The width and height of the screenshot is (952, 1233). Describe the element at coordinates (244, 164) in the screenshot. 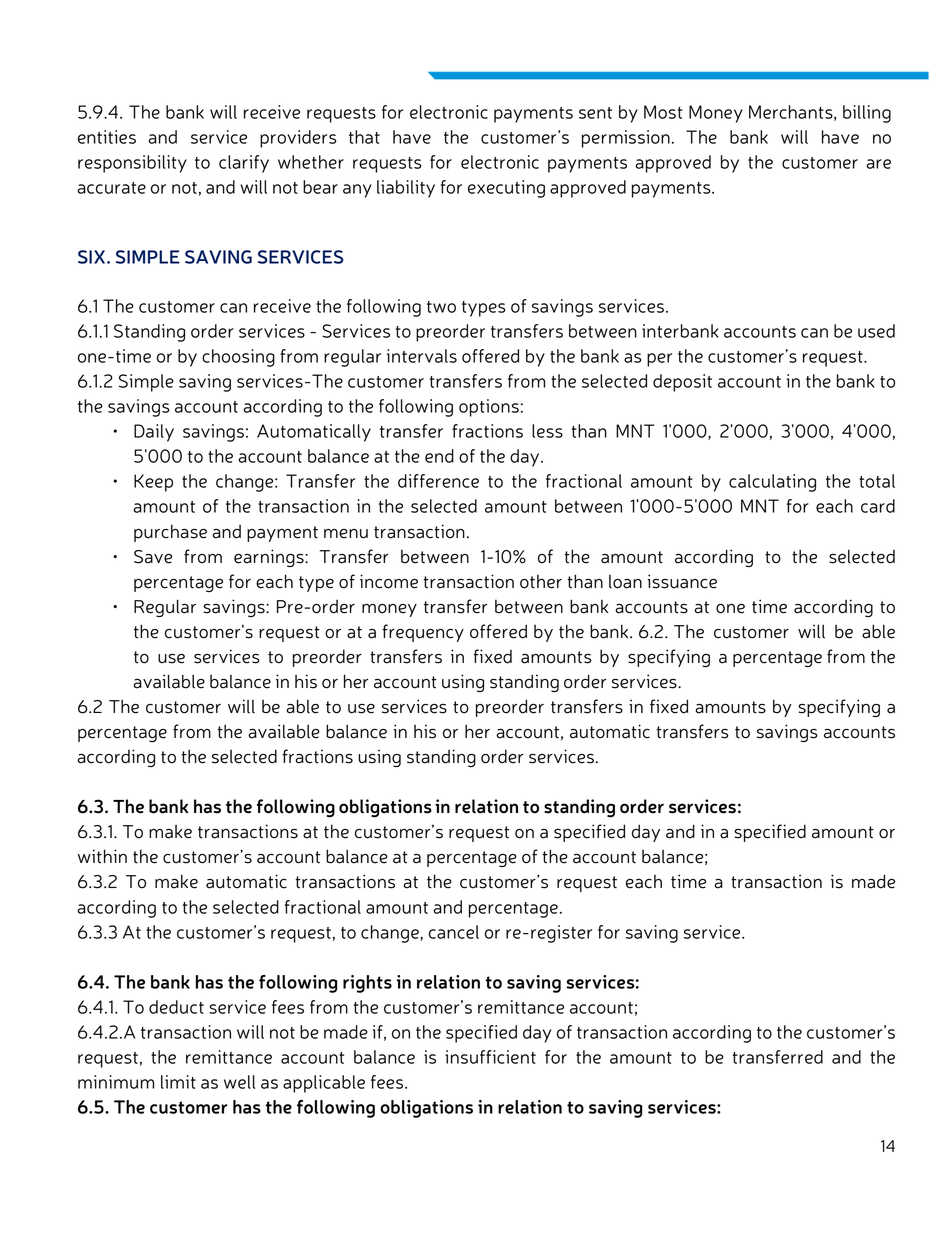

I see `clarify` at that location.
